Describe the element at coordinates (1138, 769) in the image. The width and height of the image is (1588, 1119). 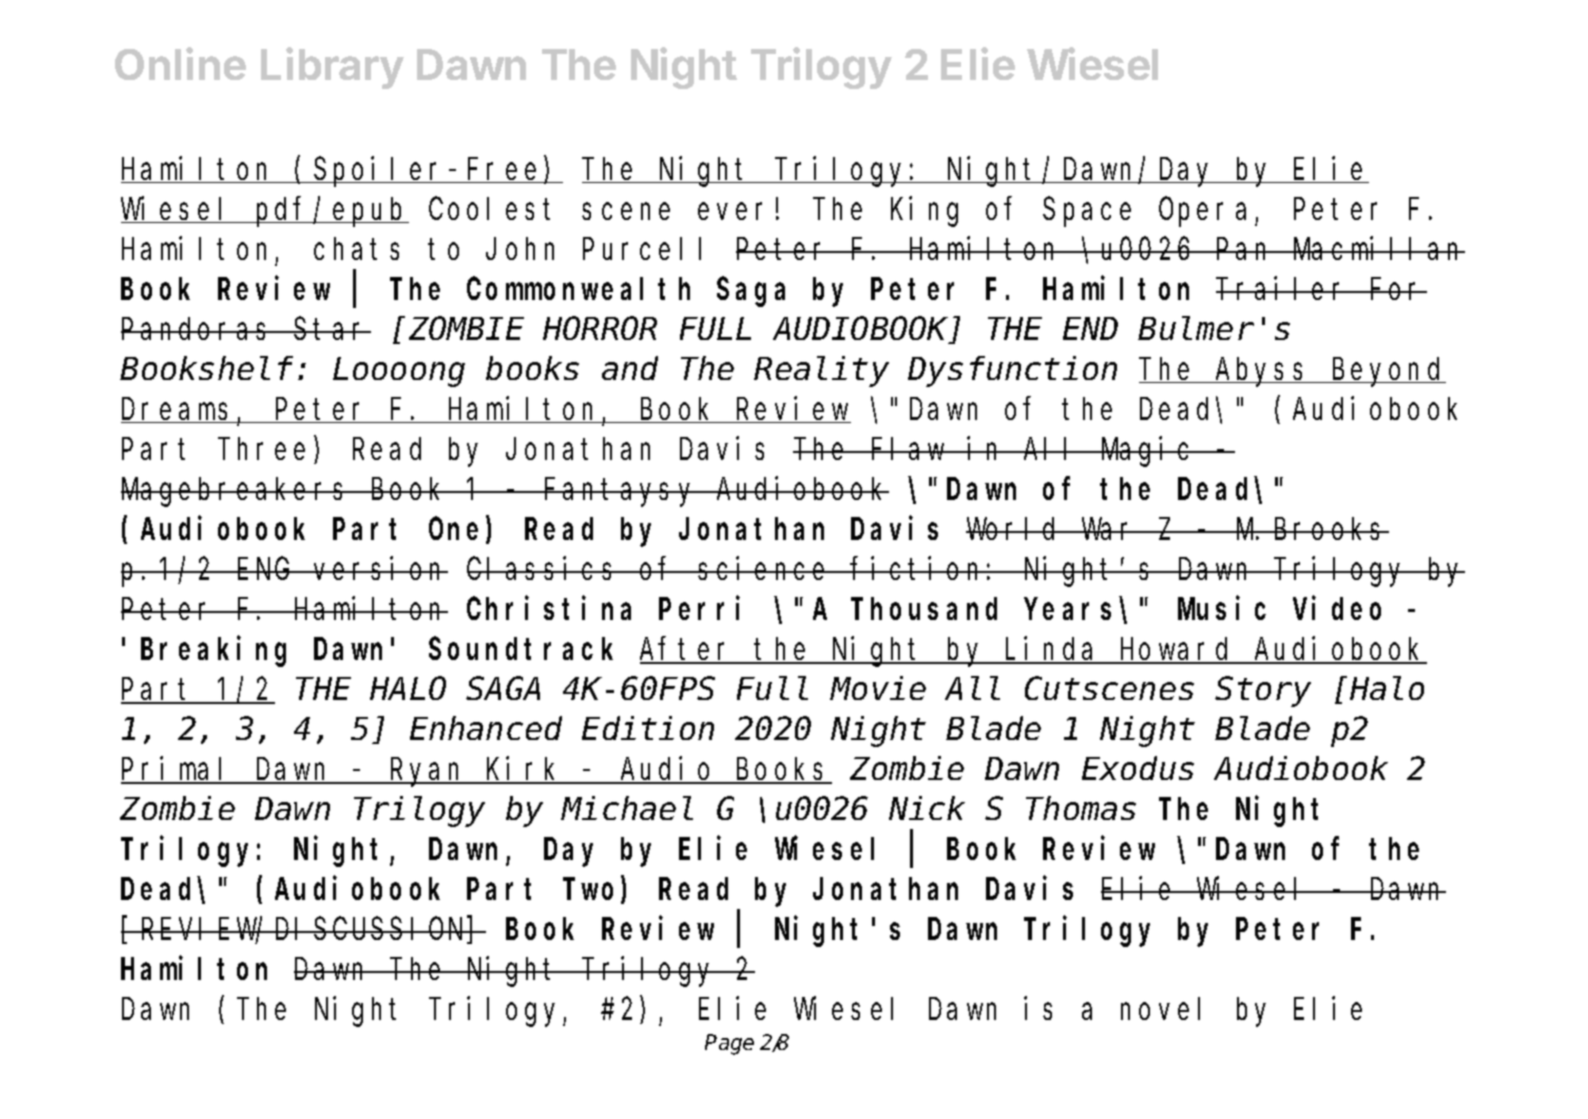
I see `Exodus` at that location.
